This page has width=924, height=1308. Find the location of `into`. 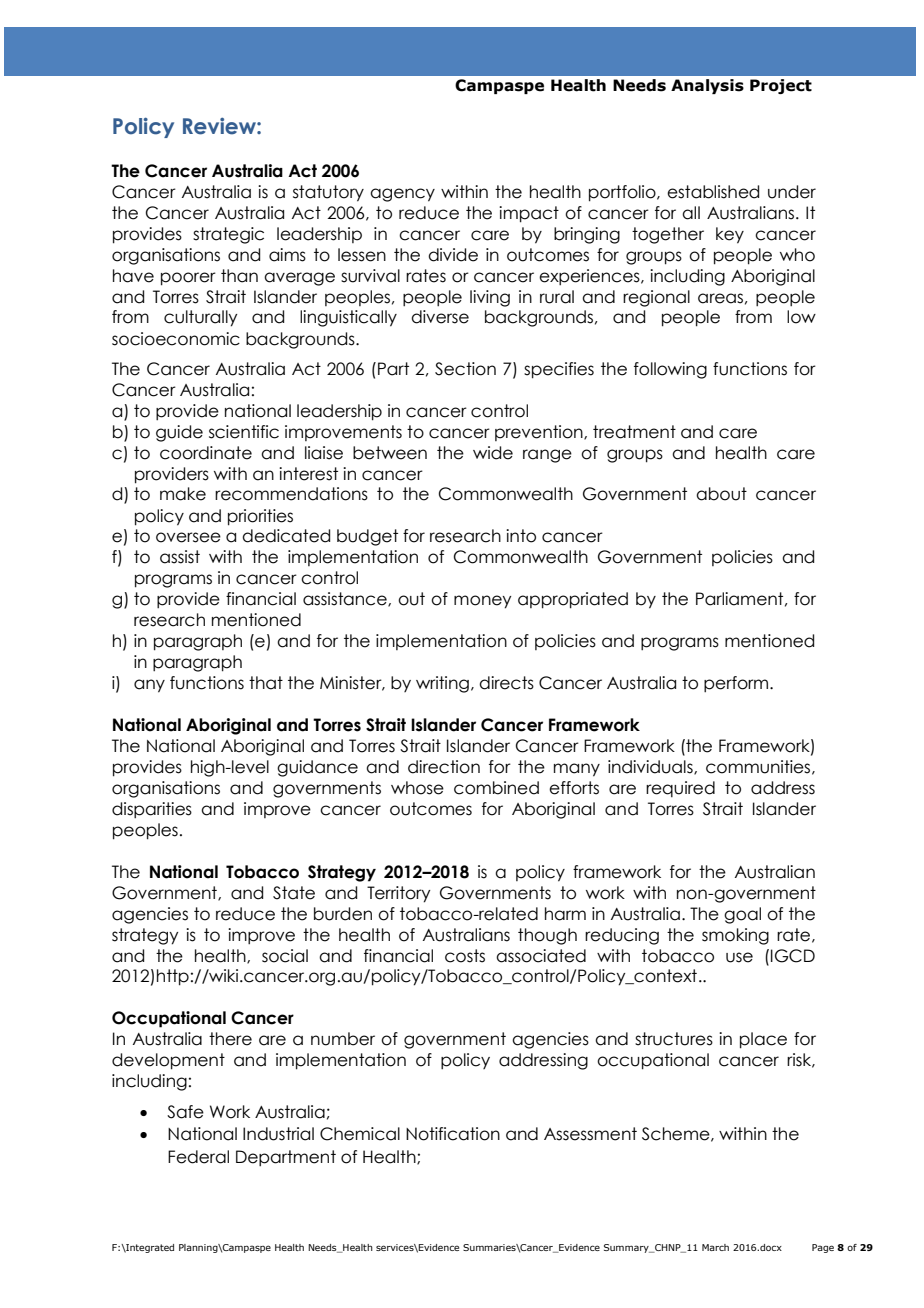

into is located at coordinates (521, 536).
